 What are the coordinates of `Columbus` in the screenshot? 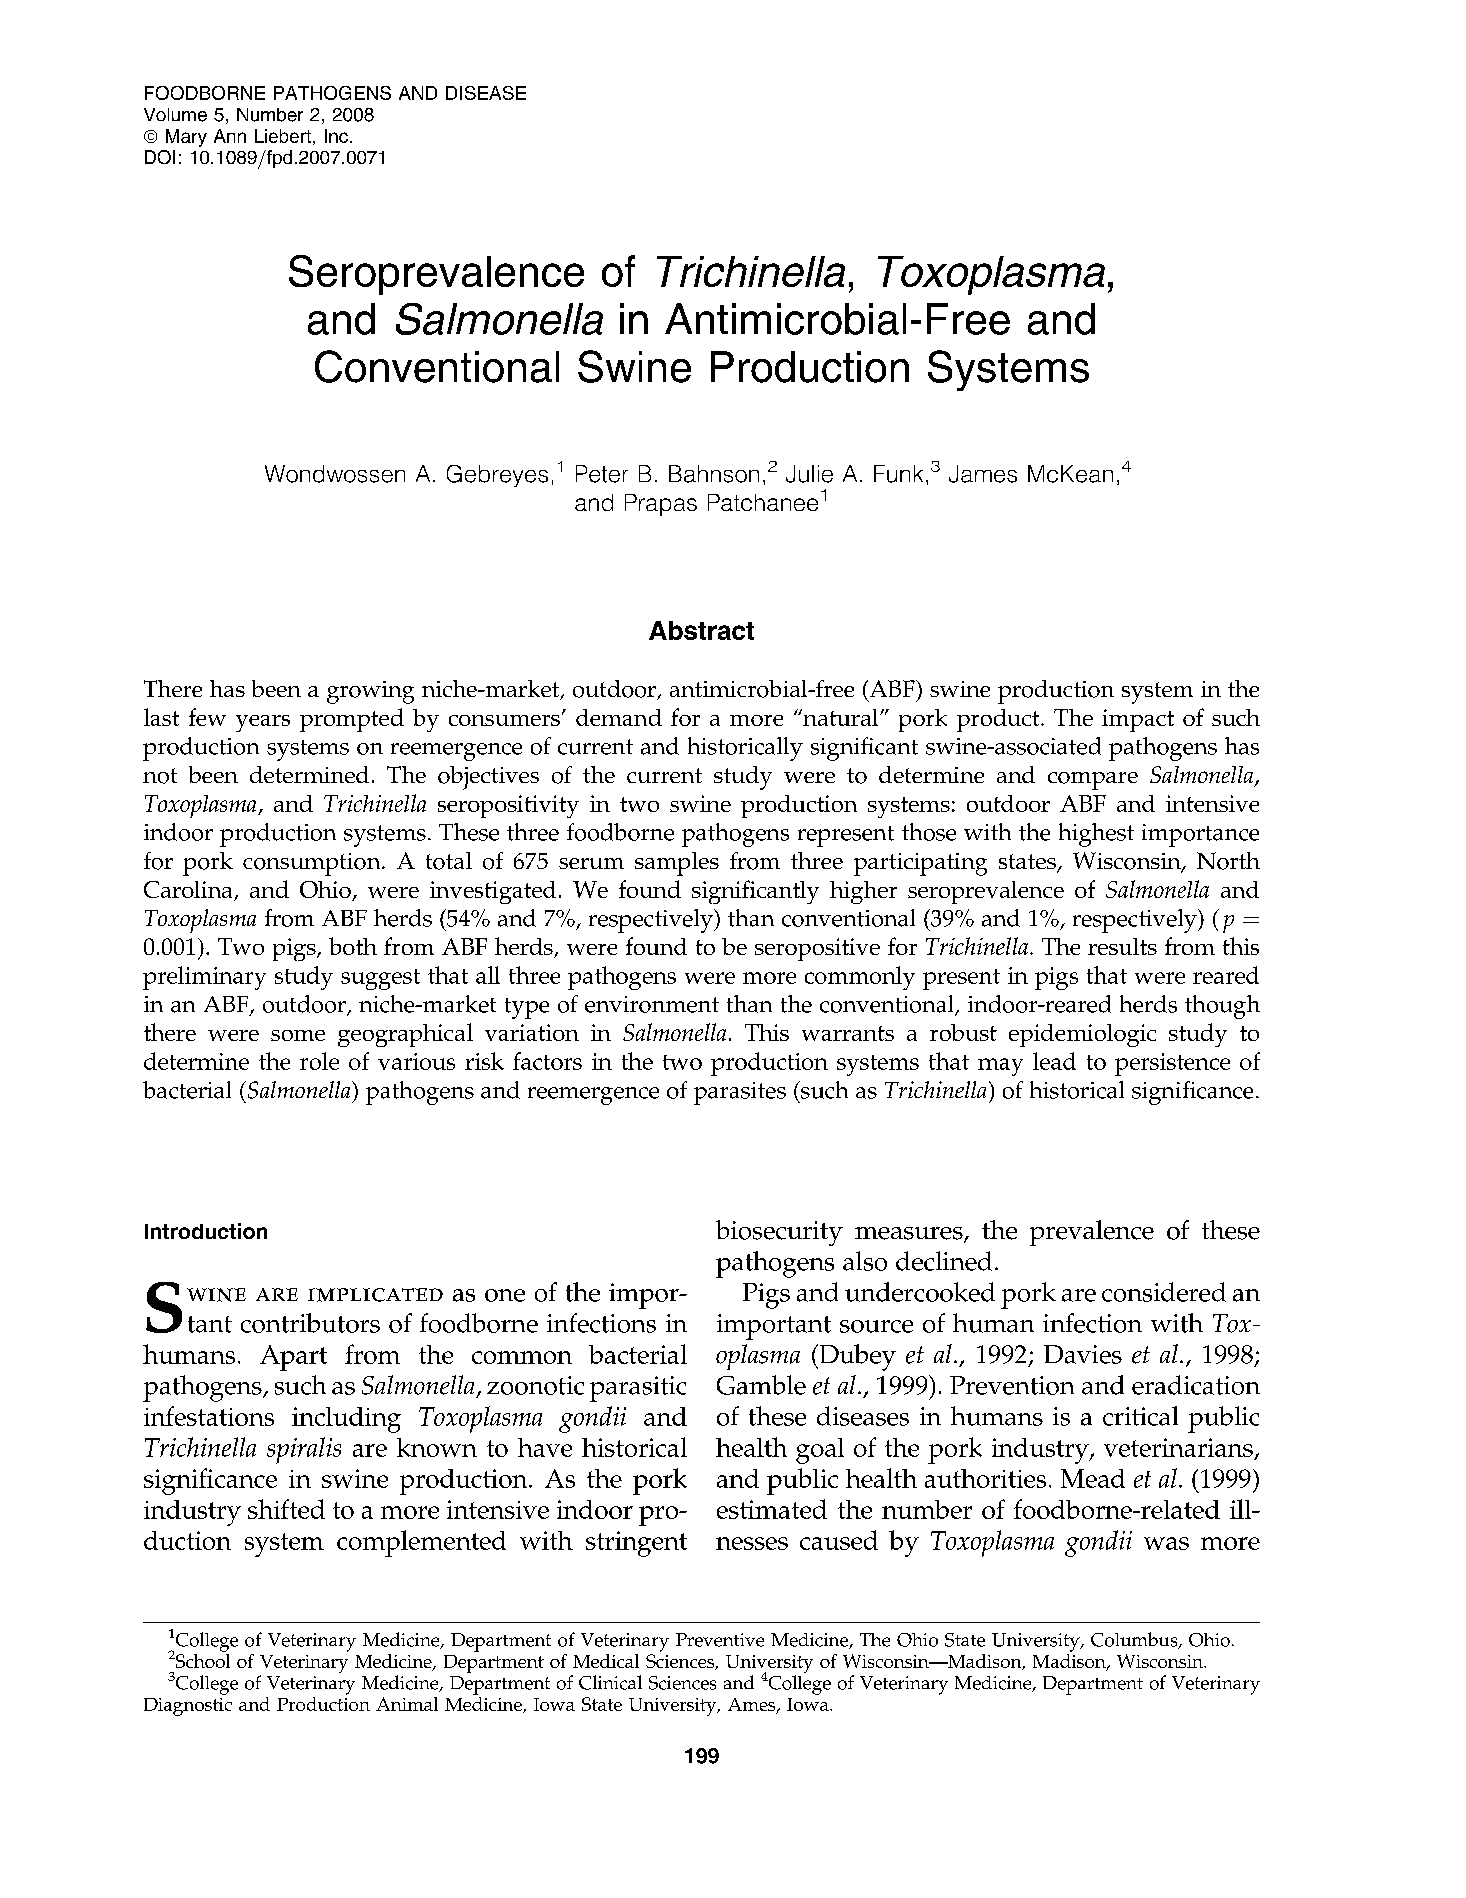 It's located at (1135, 1640).
